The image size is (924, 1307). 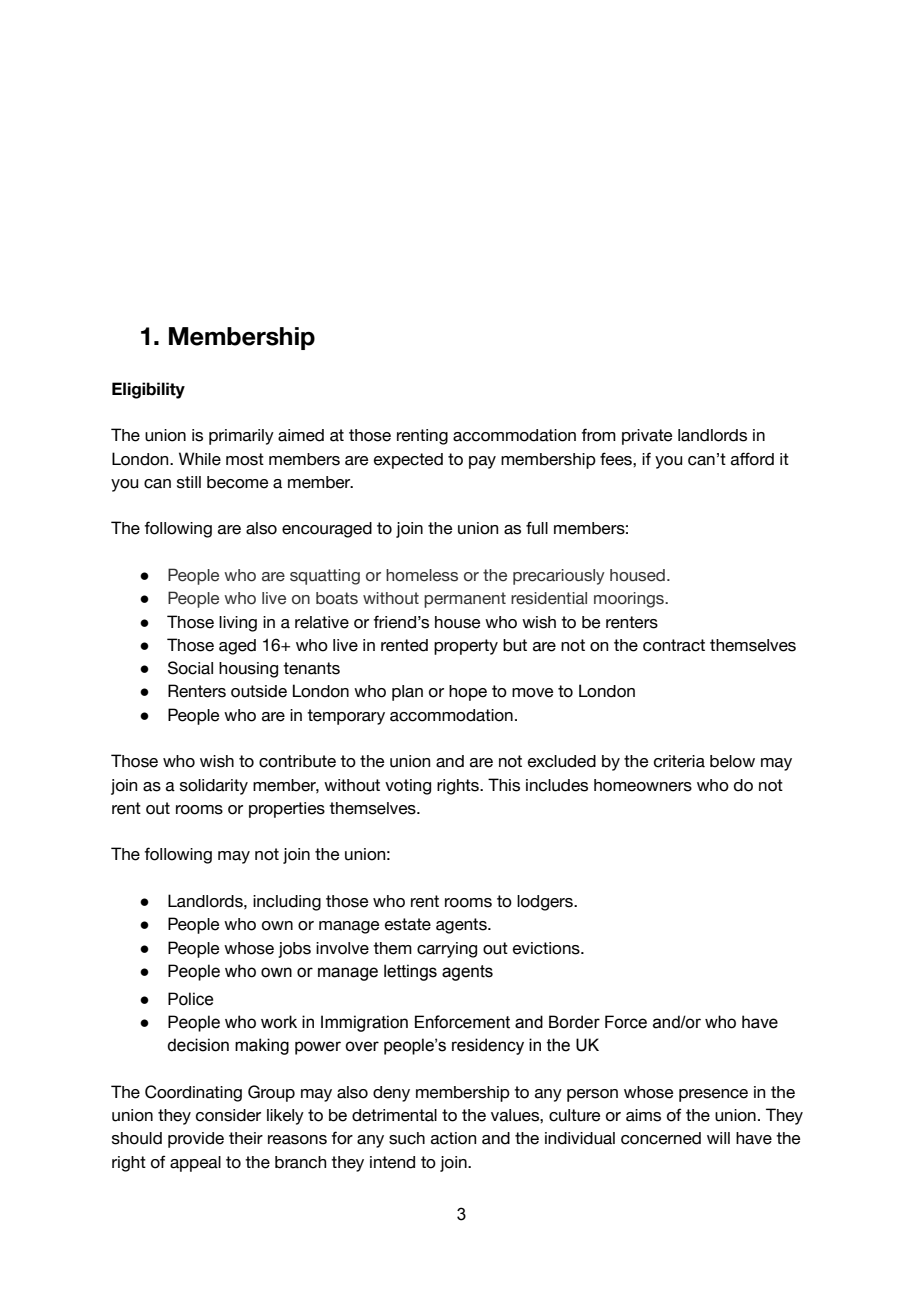 What do you see at coordinates (679, 761) in the image?
I see `criteria` at bounding box center [679, 761].
